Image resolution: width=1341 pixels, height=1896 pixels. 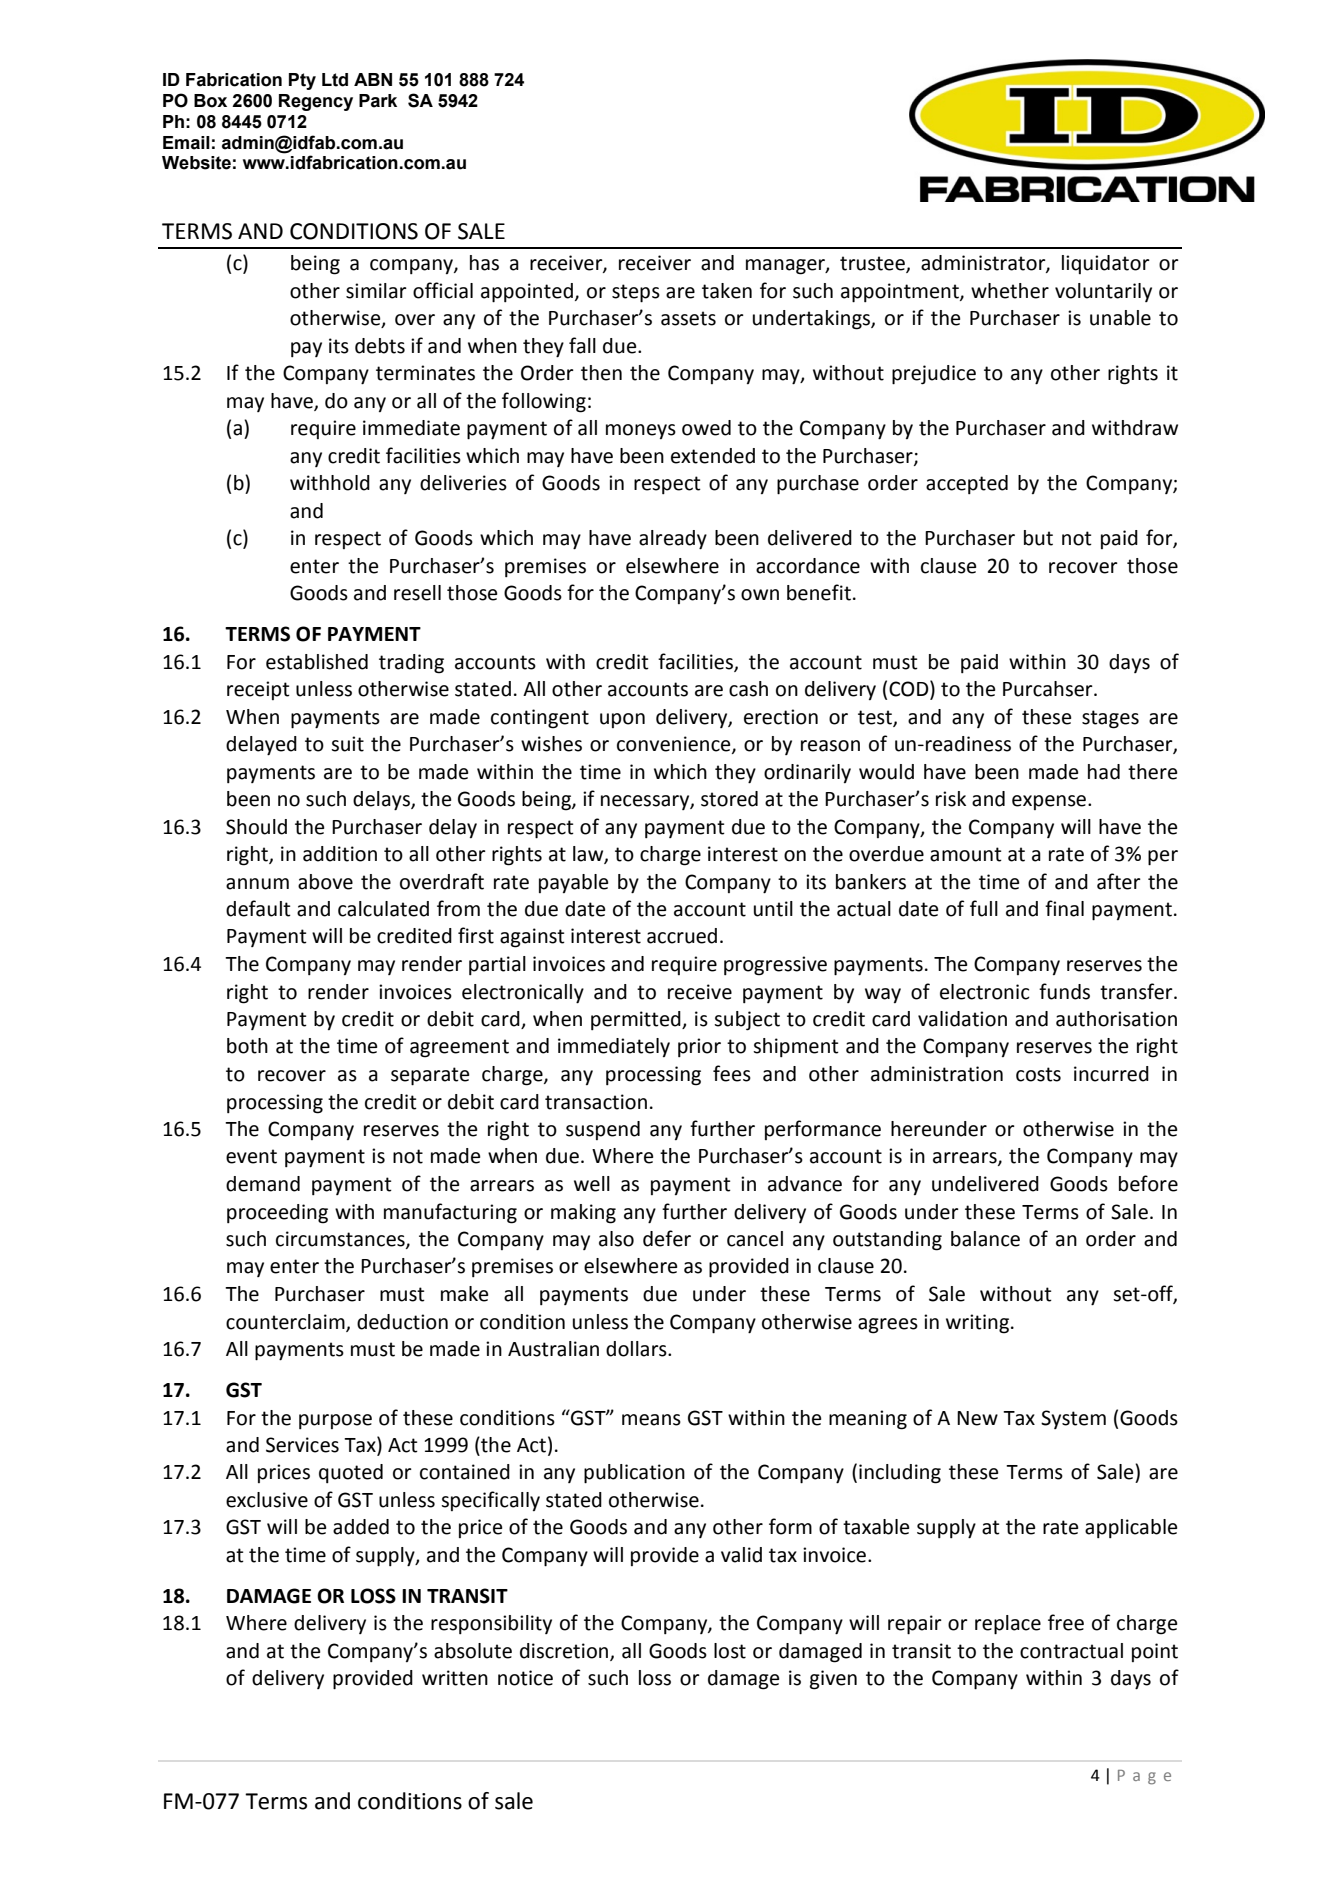 I want to click on liquidator, so click(x=1106, y=264).
